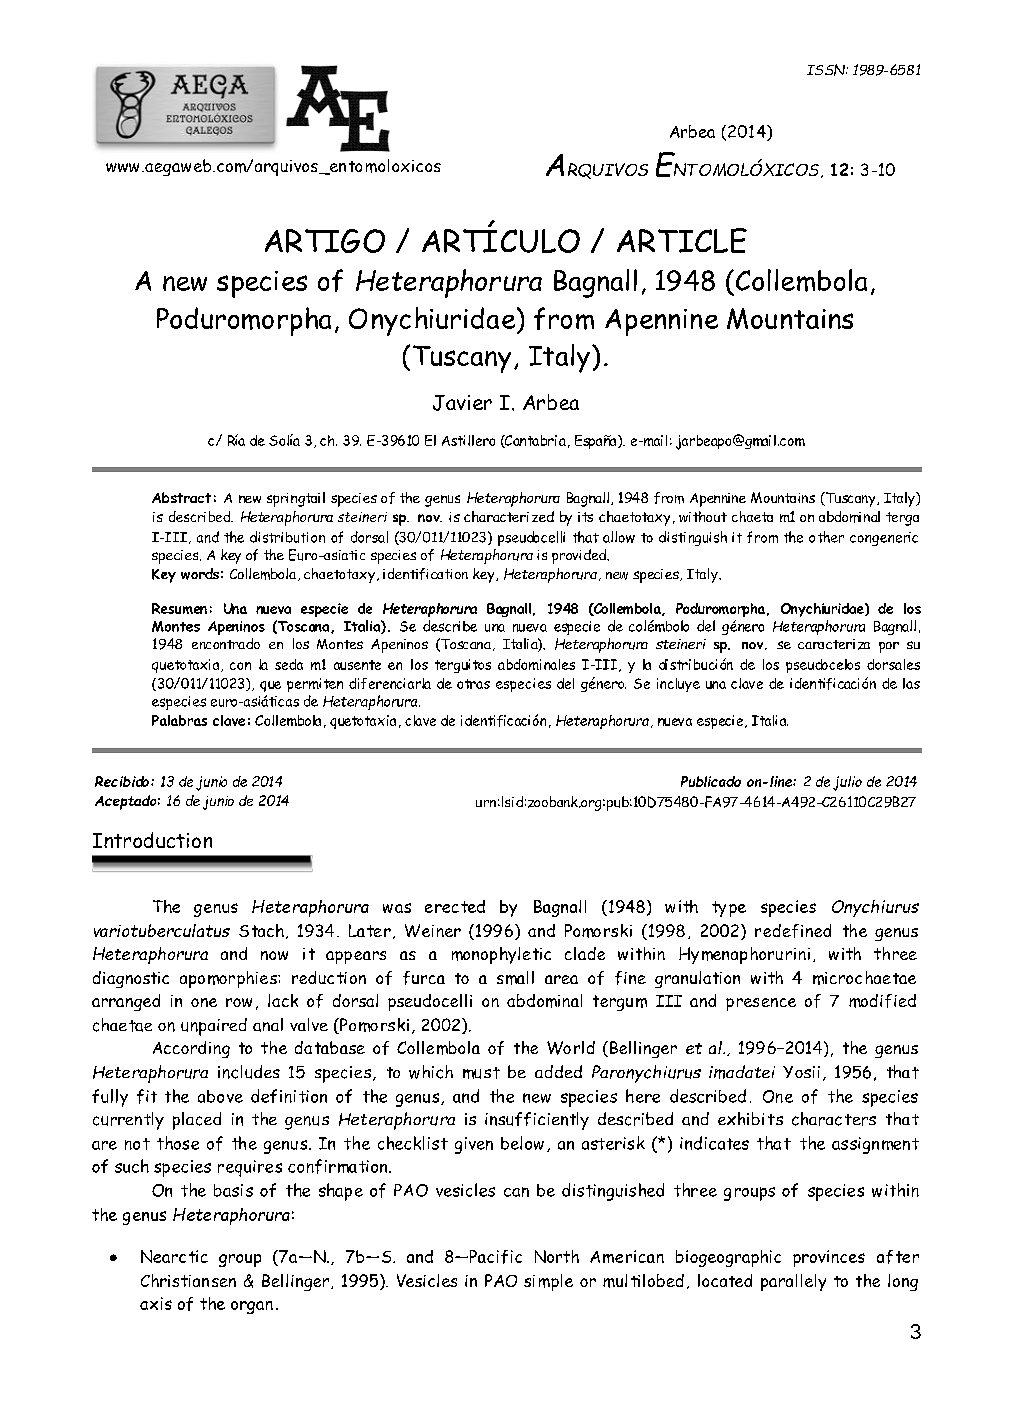 The image size is (1010, 1428). Describe the element at coordinates (889, 647) in the screenshot. I see `por` at that location.
